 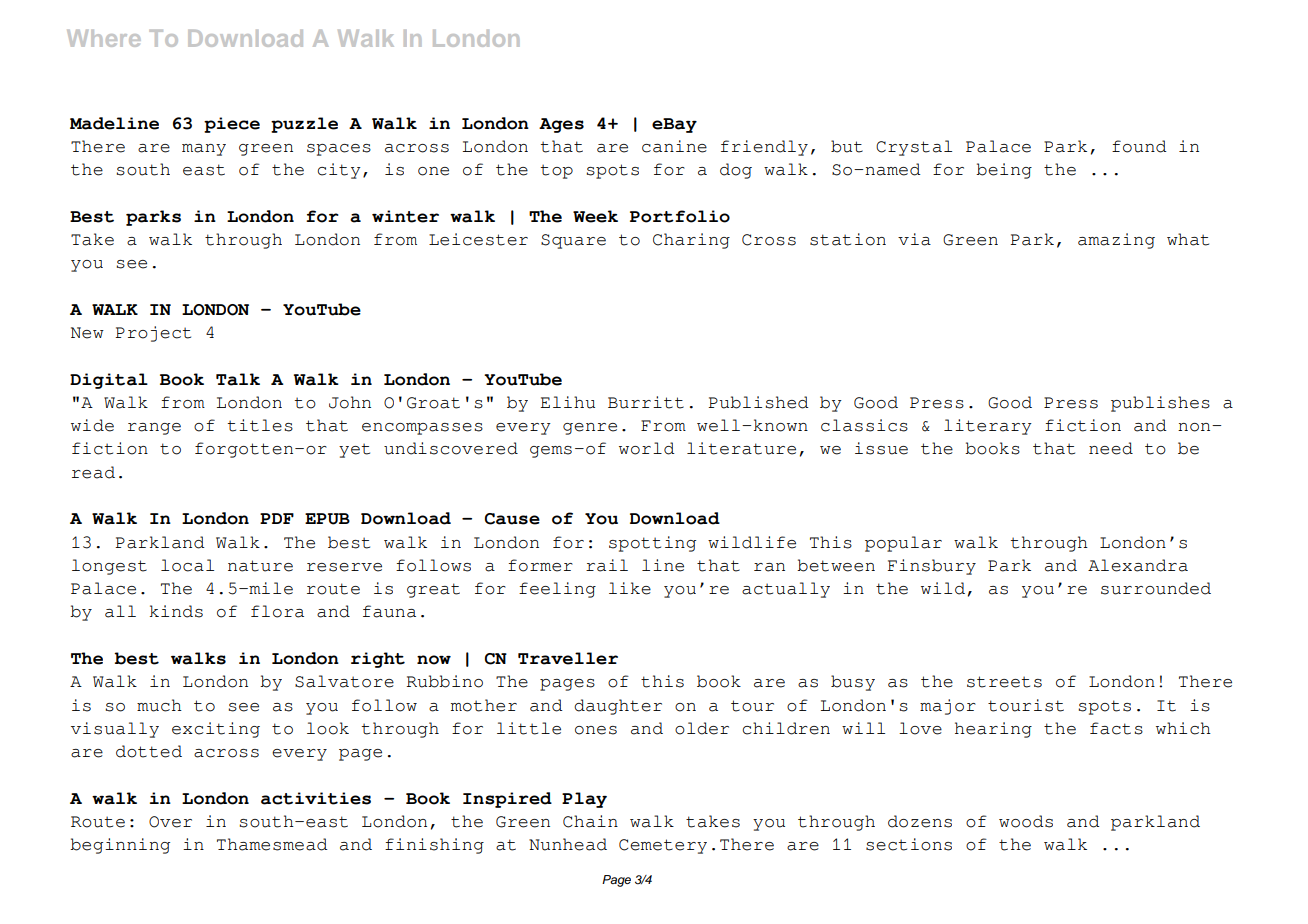 I want to click on spotting, so click(x=652, y=544).
